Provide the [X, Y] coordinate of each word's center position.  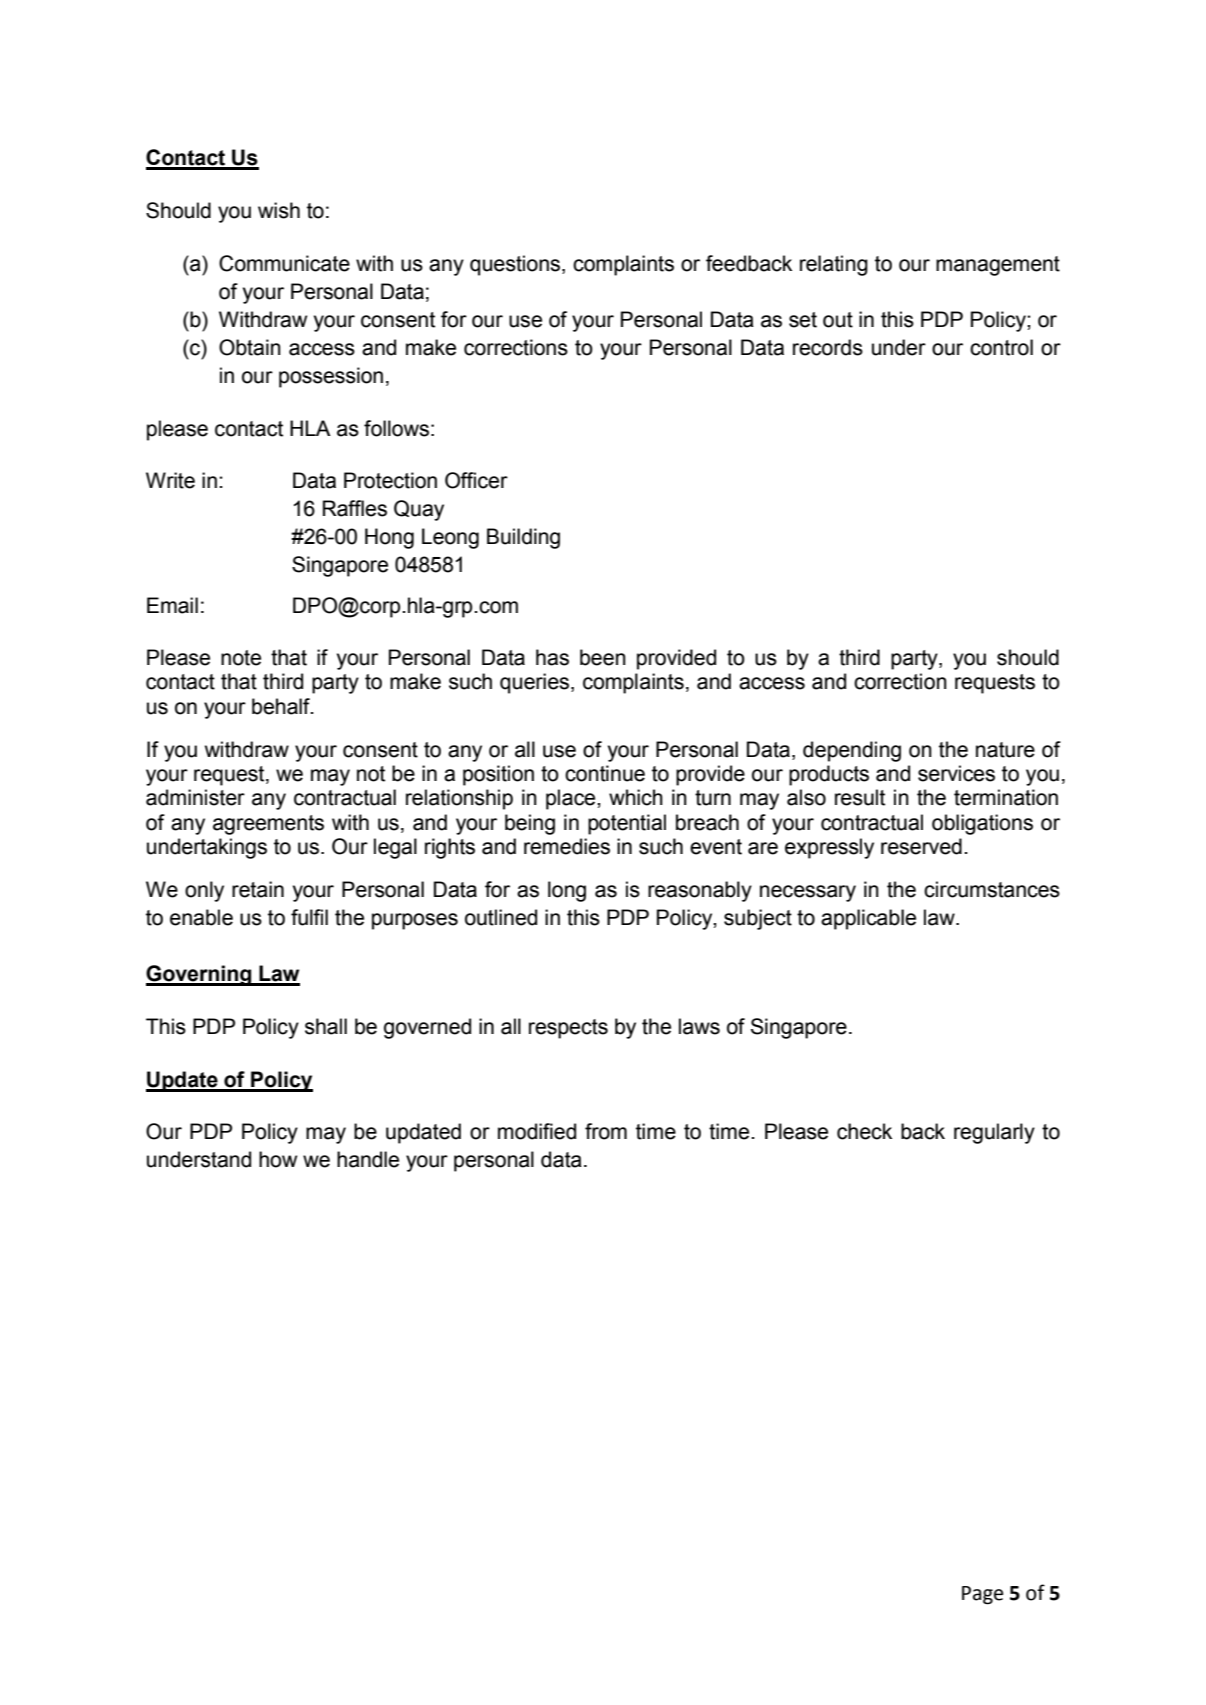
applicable [868, 919]
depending [852, 751]
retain [258, 889]
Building [523, 538]
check [864, 1131]
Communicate [284, 263]
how [278, 1159]
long [567, 891]
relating [834, 265]
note [241, 658]
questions [516, 265]
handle [368, 1159]
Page [982, 1595]
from [606, 1131]
